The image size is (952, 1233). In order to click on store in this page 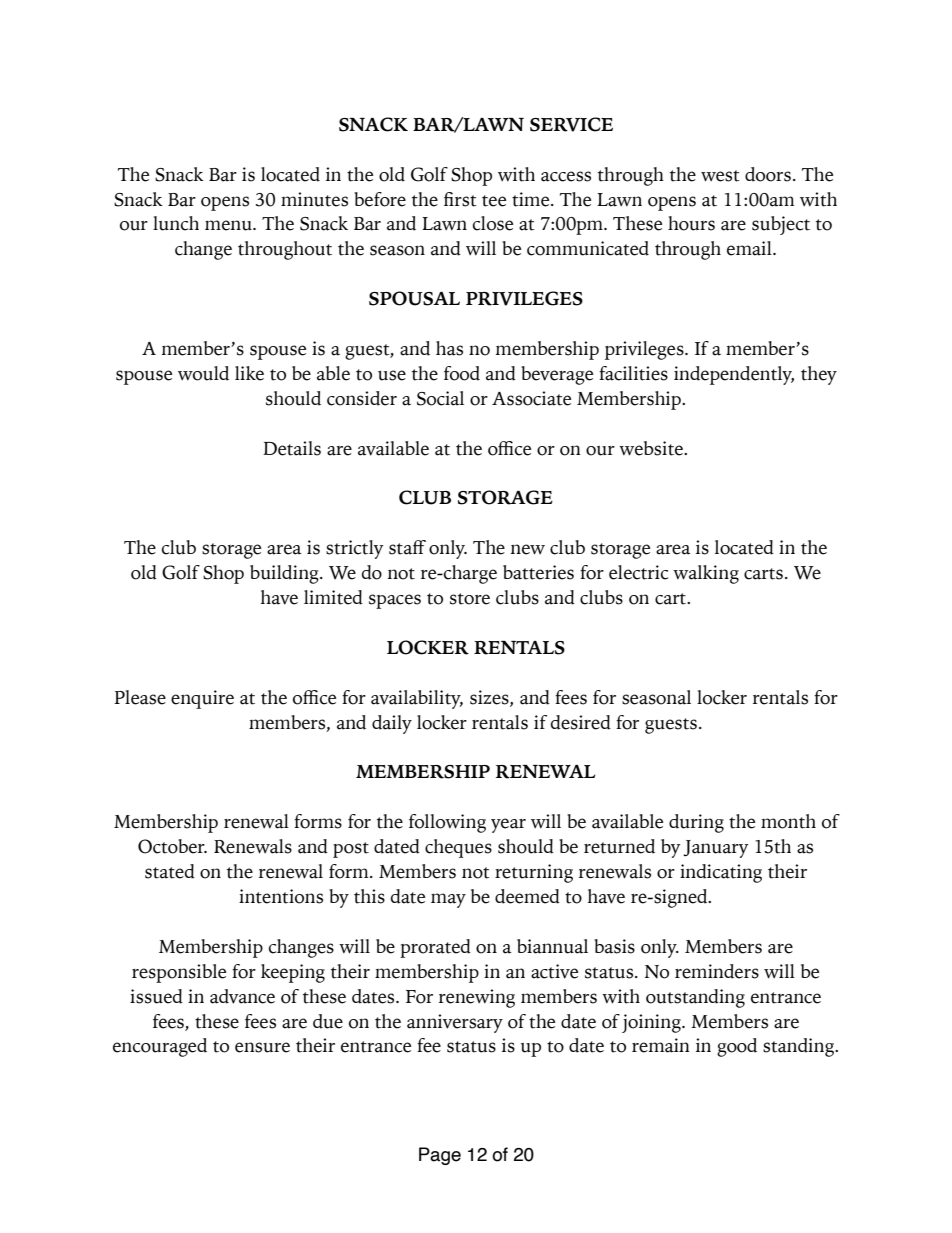, I will do `click(470, 599)`.
